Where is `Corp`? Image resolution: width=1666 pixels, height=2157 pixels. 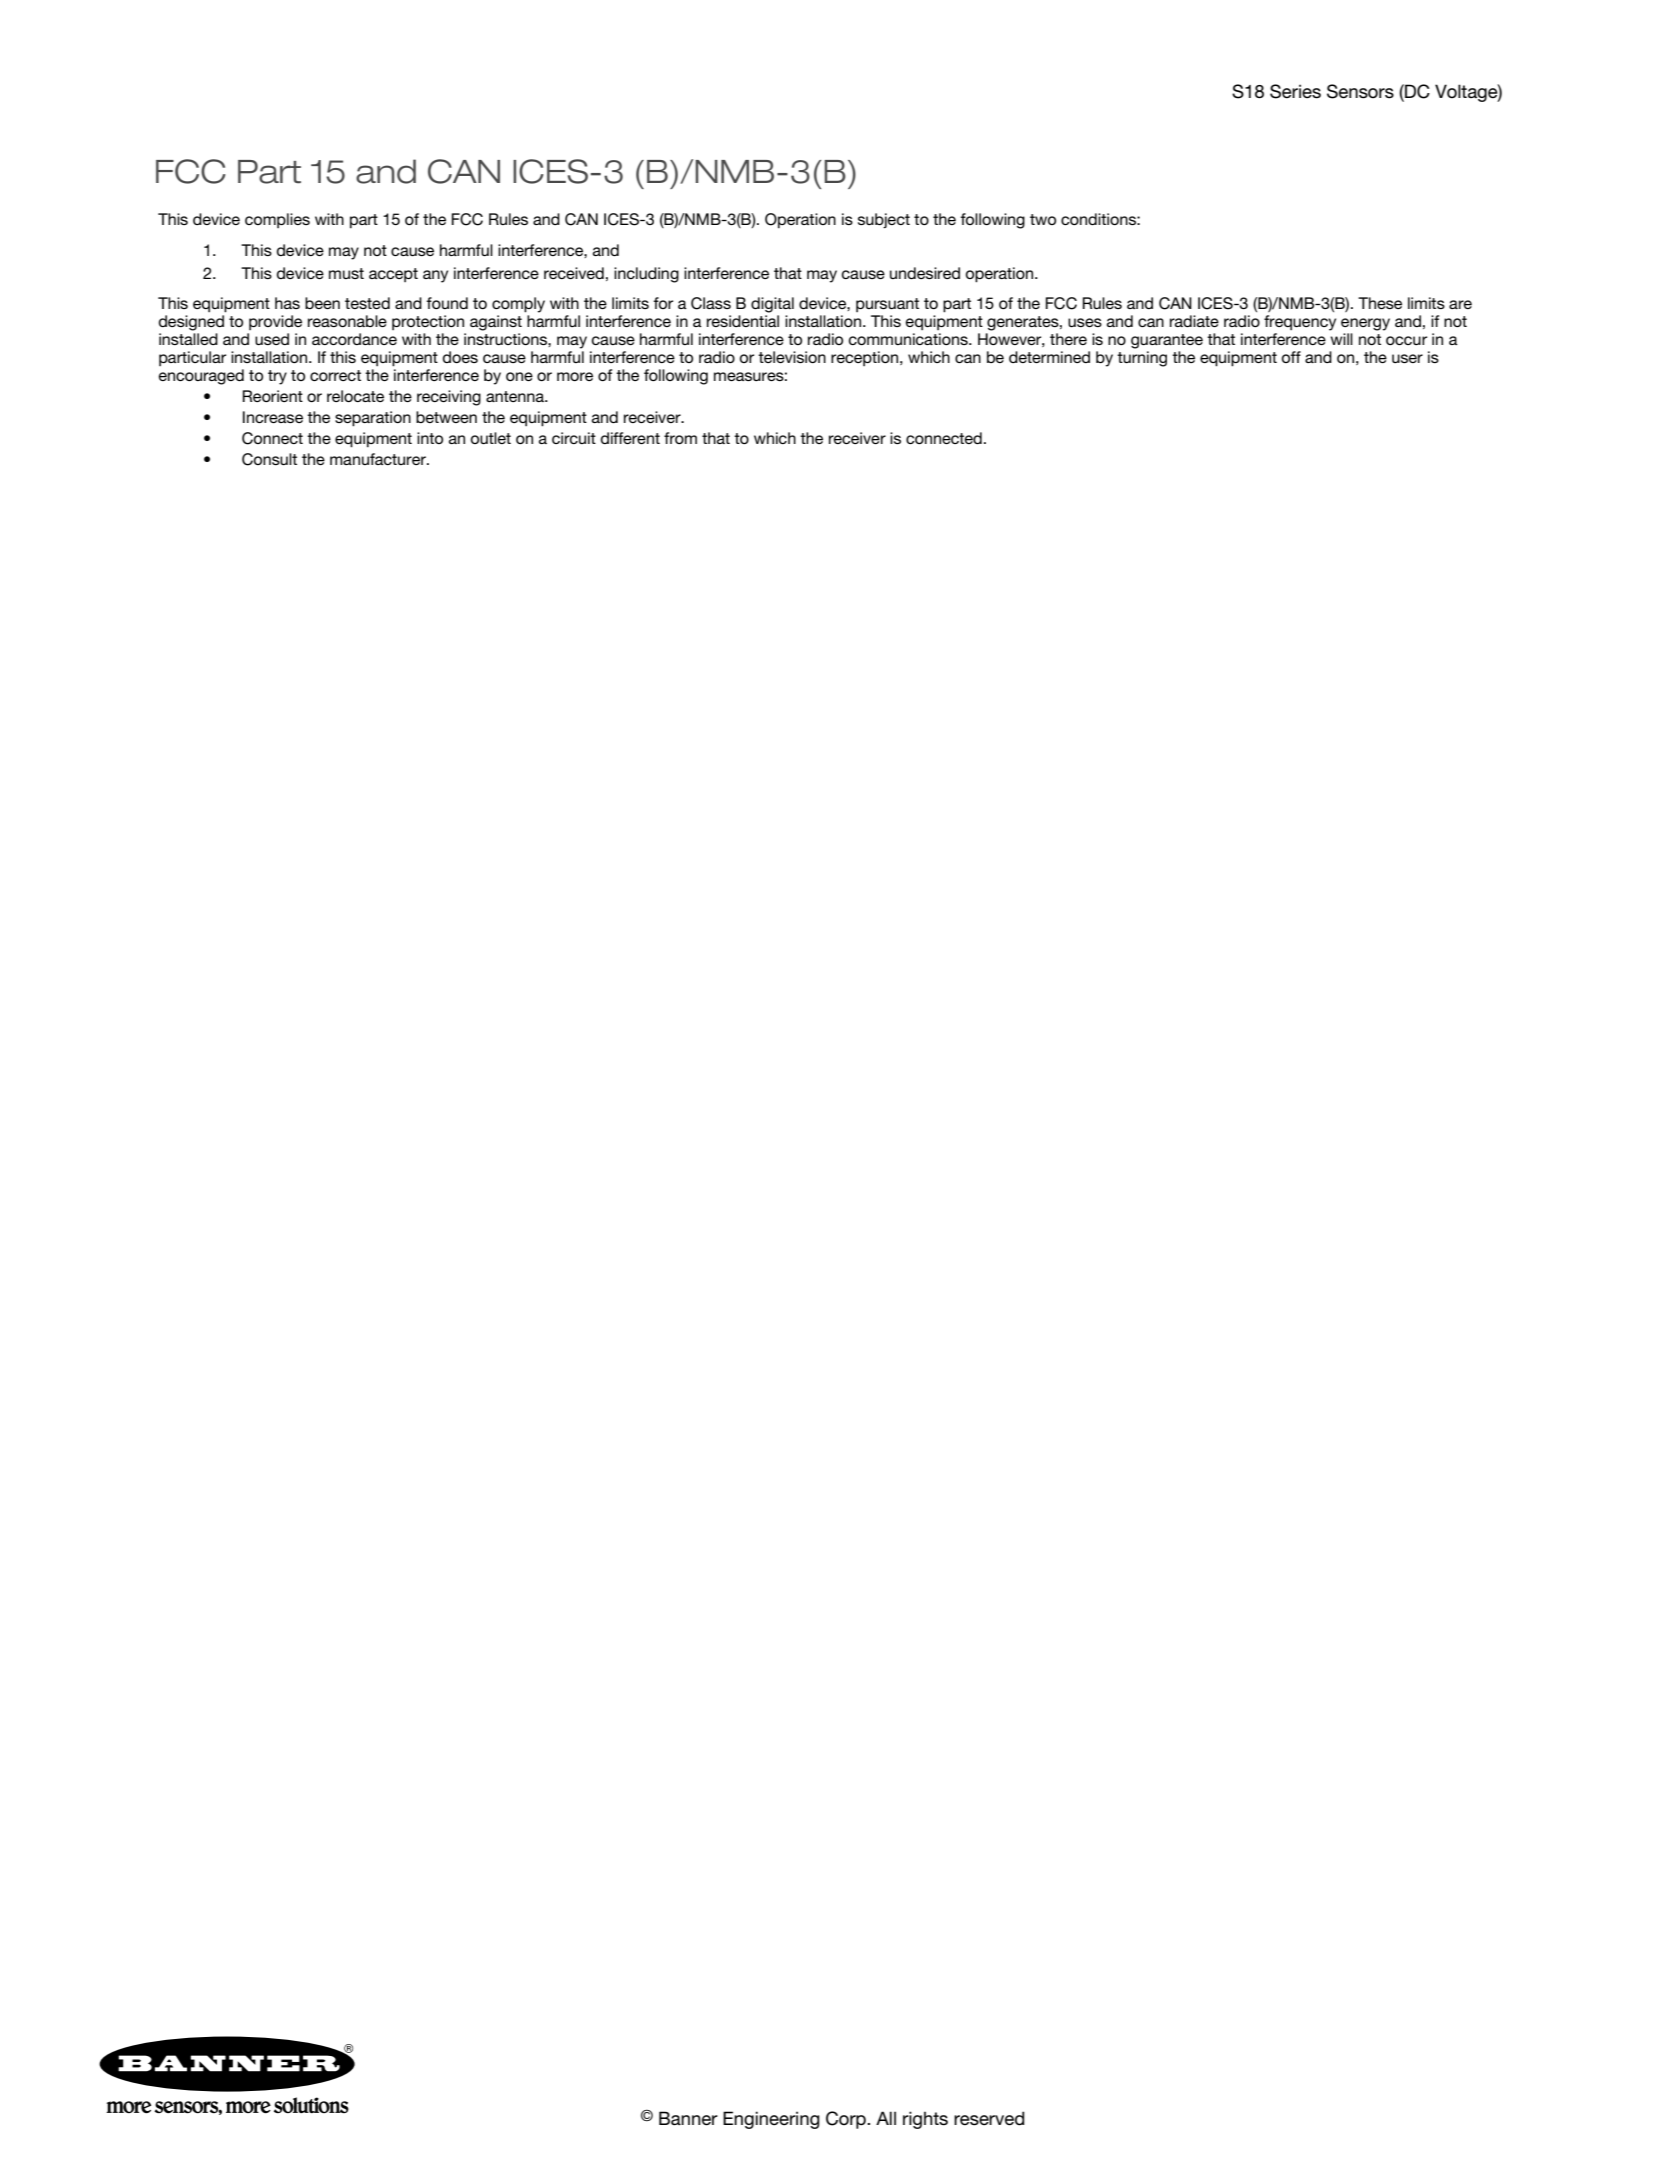 Corp is located at coordinates (847, 2120).
